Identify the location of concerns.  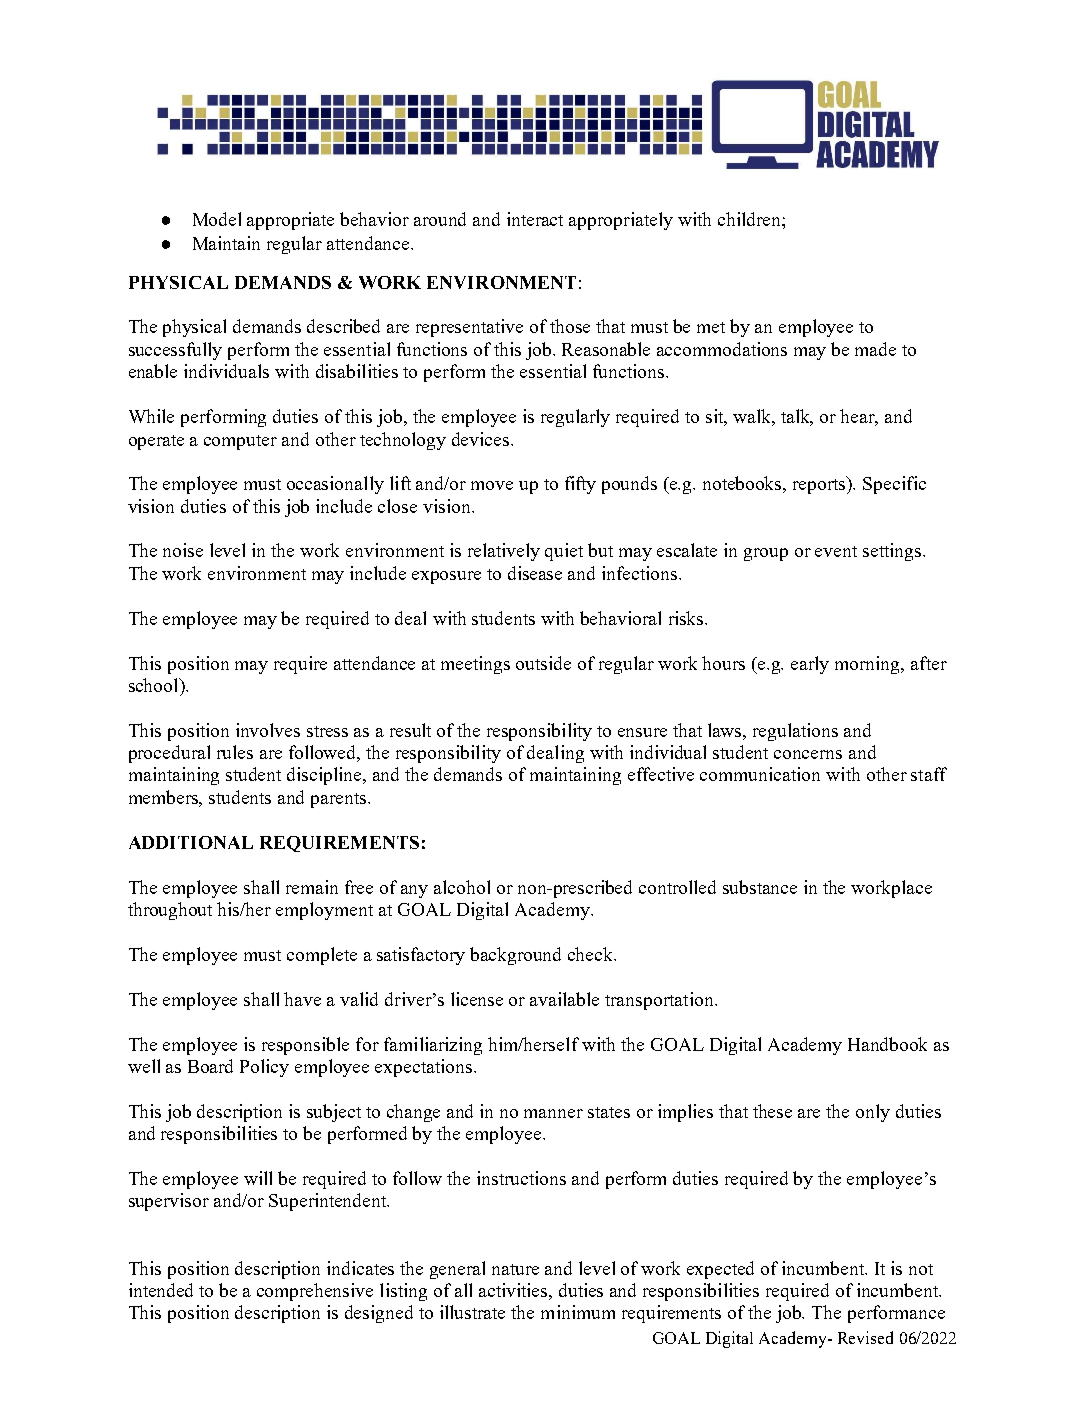
(808, 754).
